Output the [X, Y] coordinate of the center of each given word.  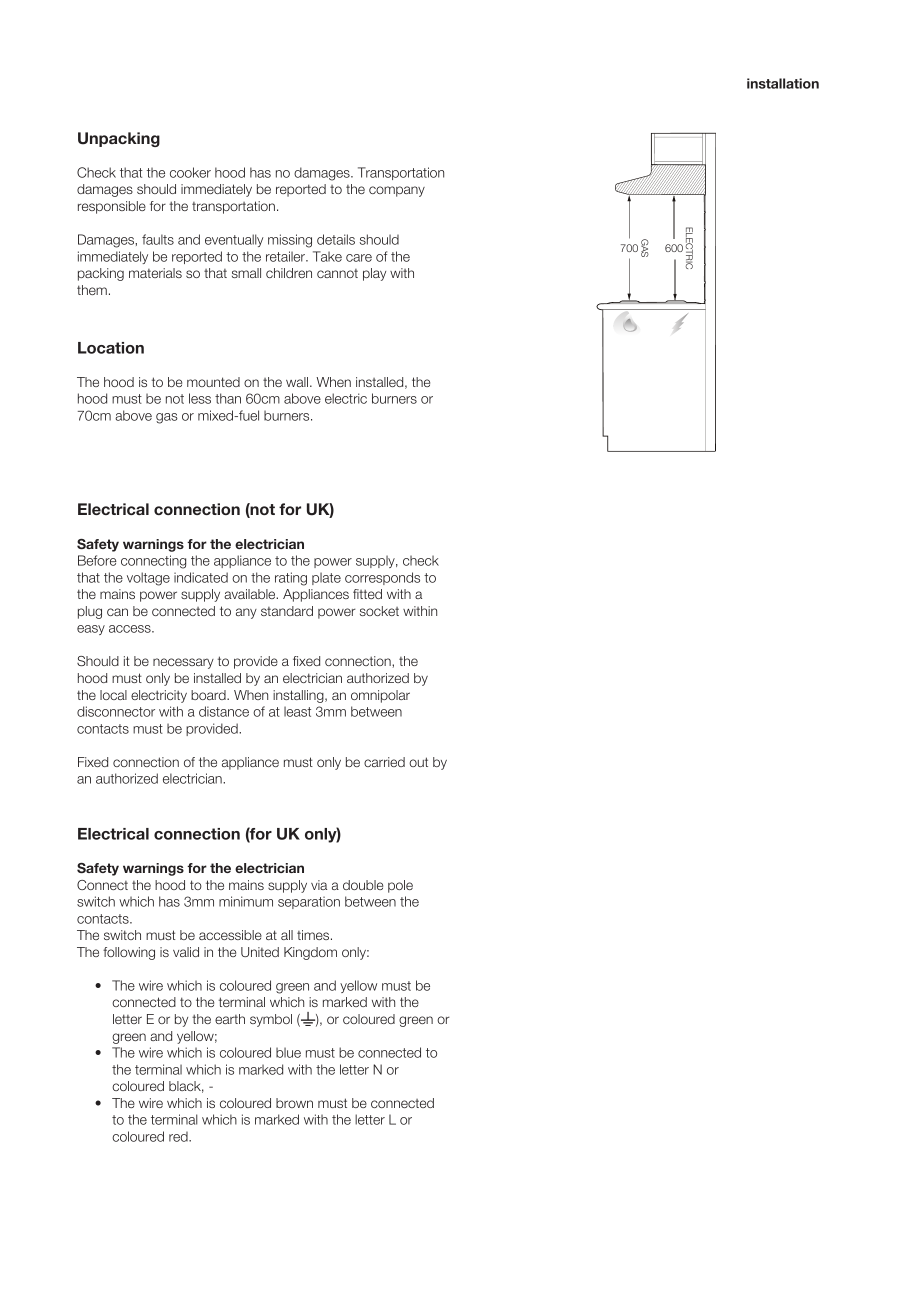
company [397, 191]
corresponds [382, 578]
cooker [190, 172]
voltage [148, 579]
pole [400, 886]
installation [783, 83]
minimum [246, 901]
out [418, 762]
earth [230, 1019]
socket [379, 611]
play [374, 274]
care [359, 258]
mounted [213, 382]
